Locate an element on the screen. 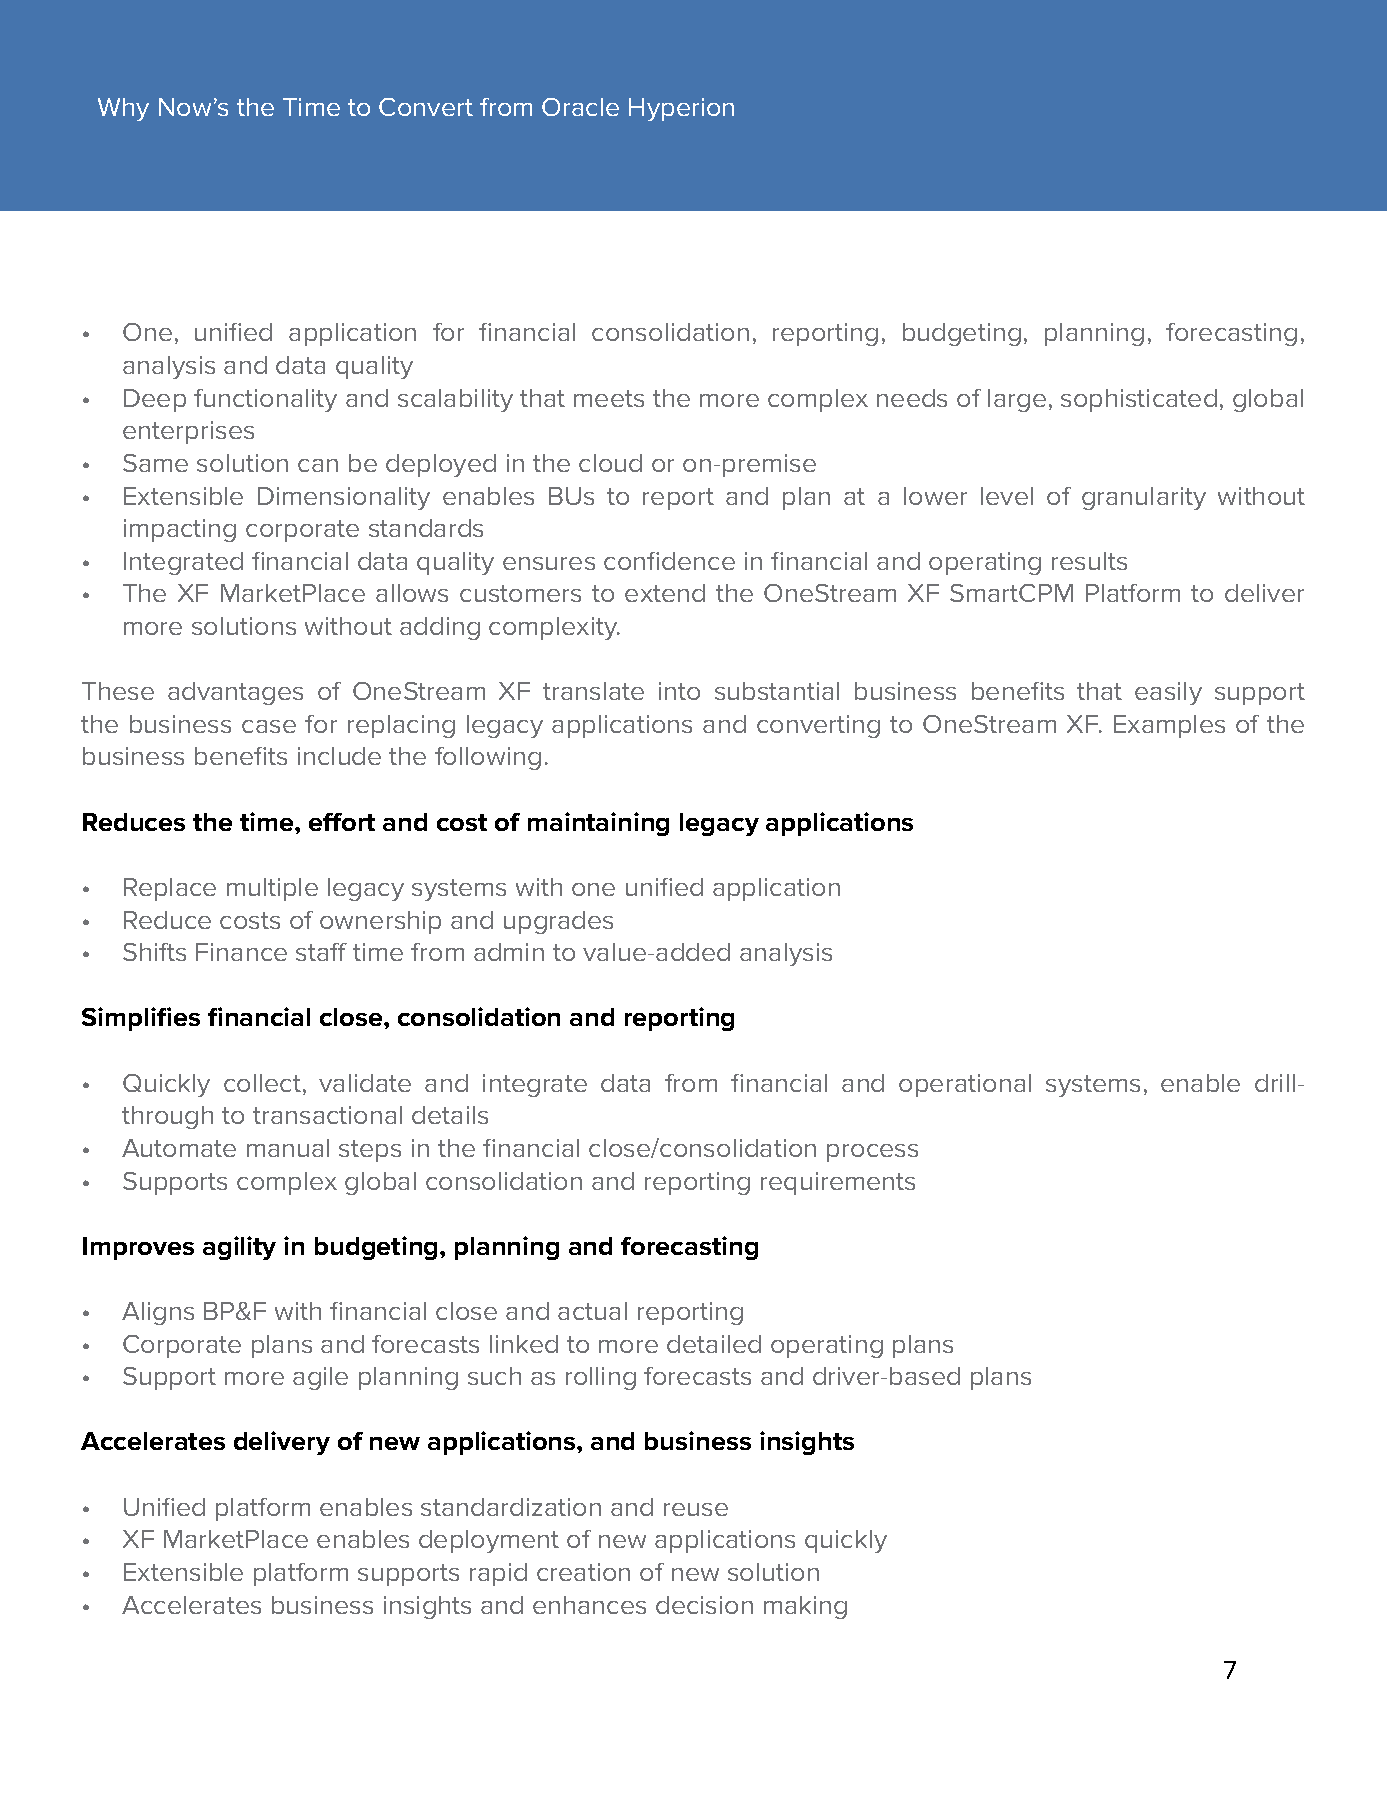  Why is located at coordinates (123, 109).
